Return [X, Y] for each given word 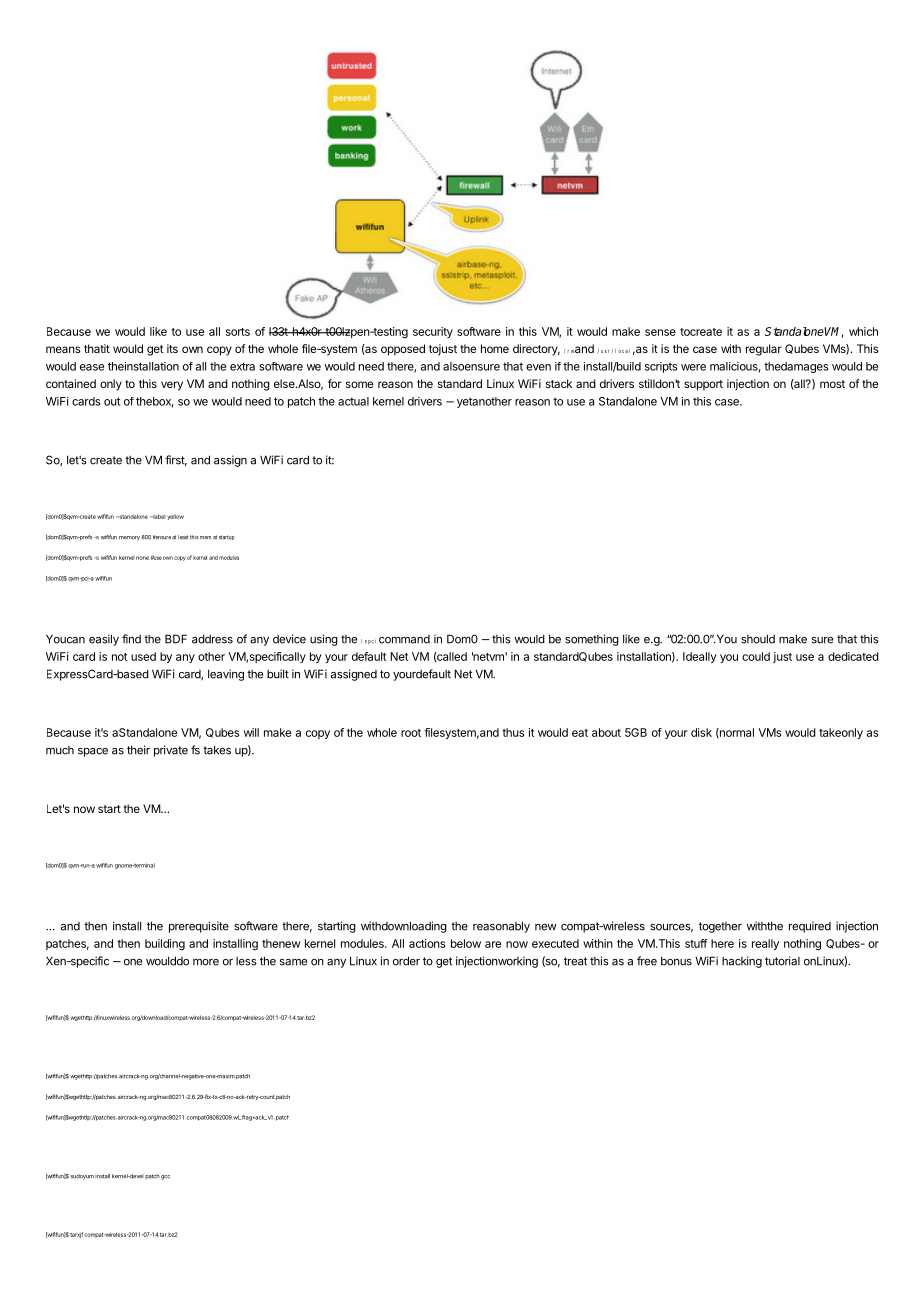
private [171, 751]
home [495, 348]
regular [764, 350]
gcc [165, 1177]
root [411, 733]
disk [701, 732]
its [172, 348]
